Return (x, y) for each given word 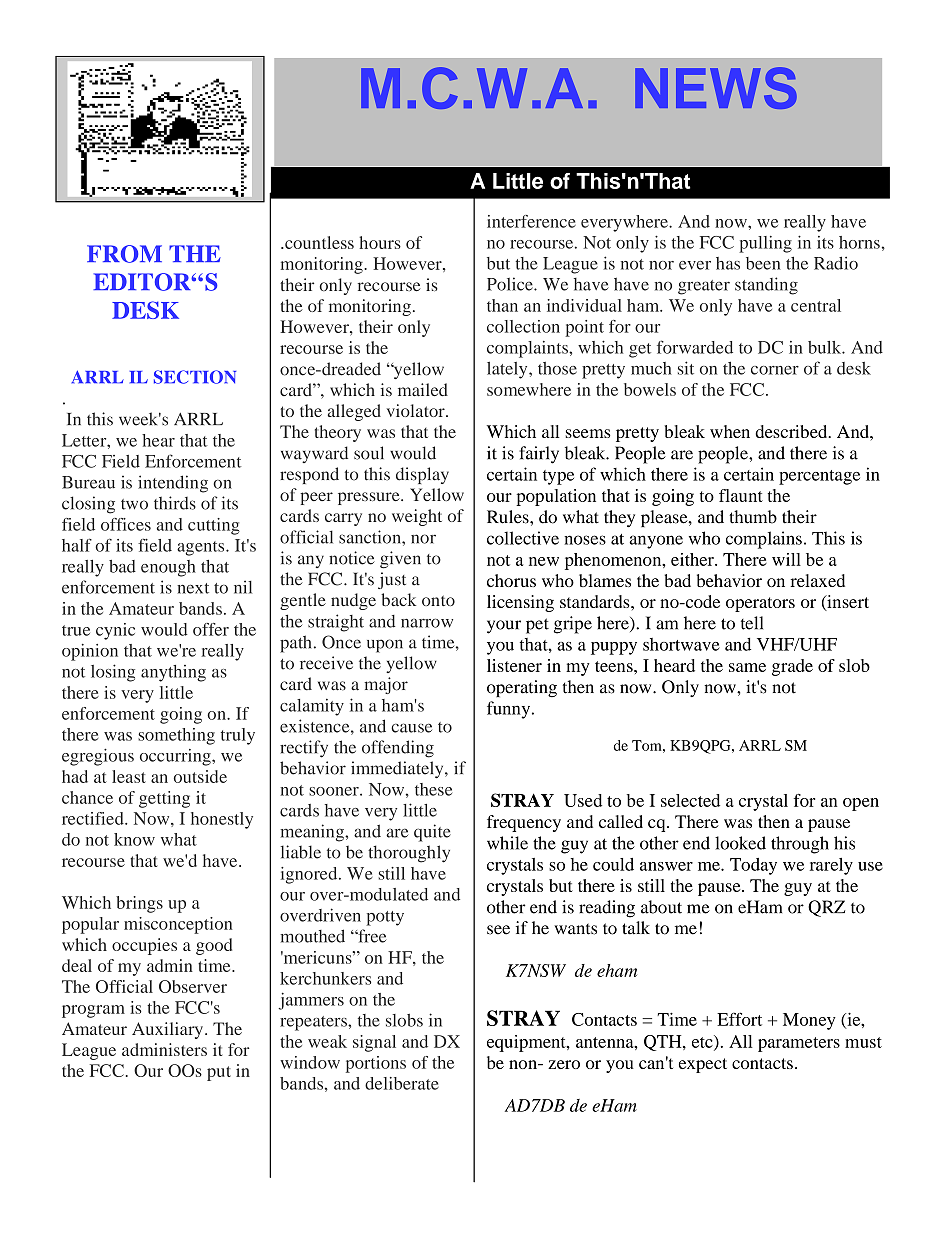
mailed (423, 389)
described (792, 431)
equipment (527, 1043)
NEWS (716, 88)
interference (531, 221)
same (747, 667)
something (176, 736)
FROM (124, 254)
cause (411, 728)
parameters (799, 1044)
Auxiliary (167, 1030)
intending (173, 484)
